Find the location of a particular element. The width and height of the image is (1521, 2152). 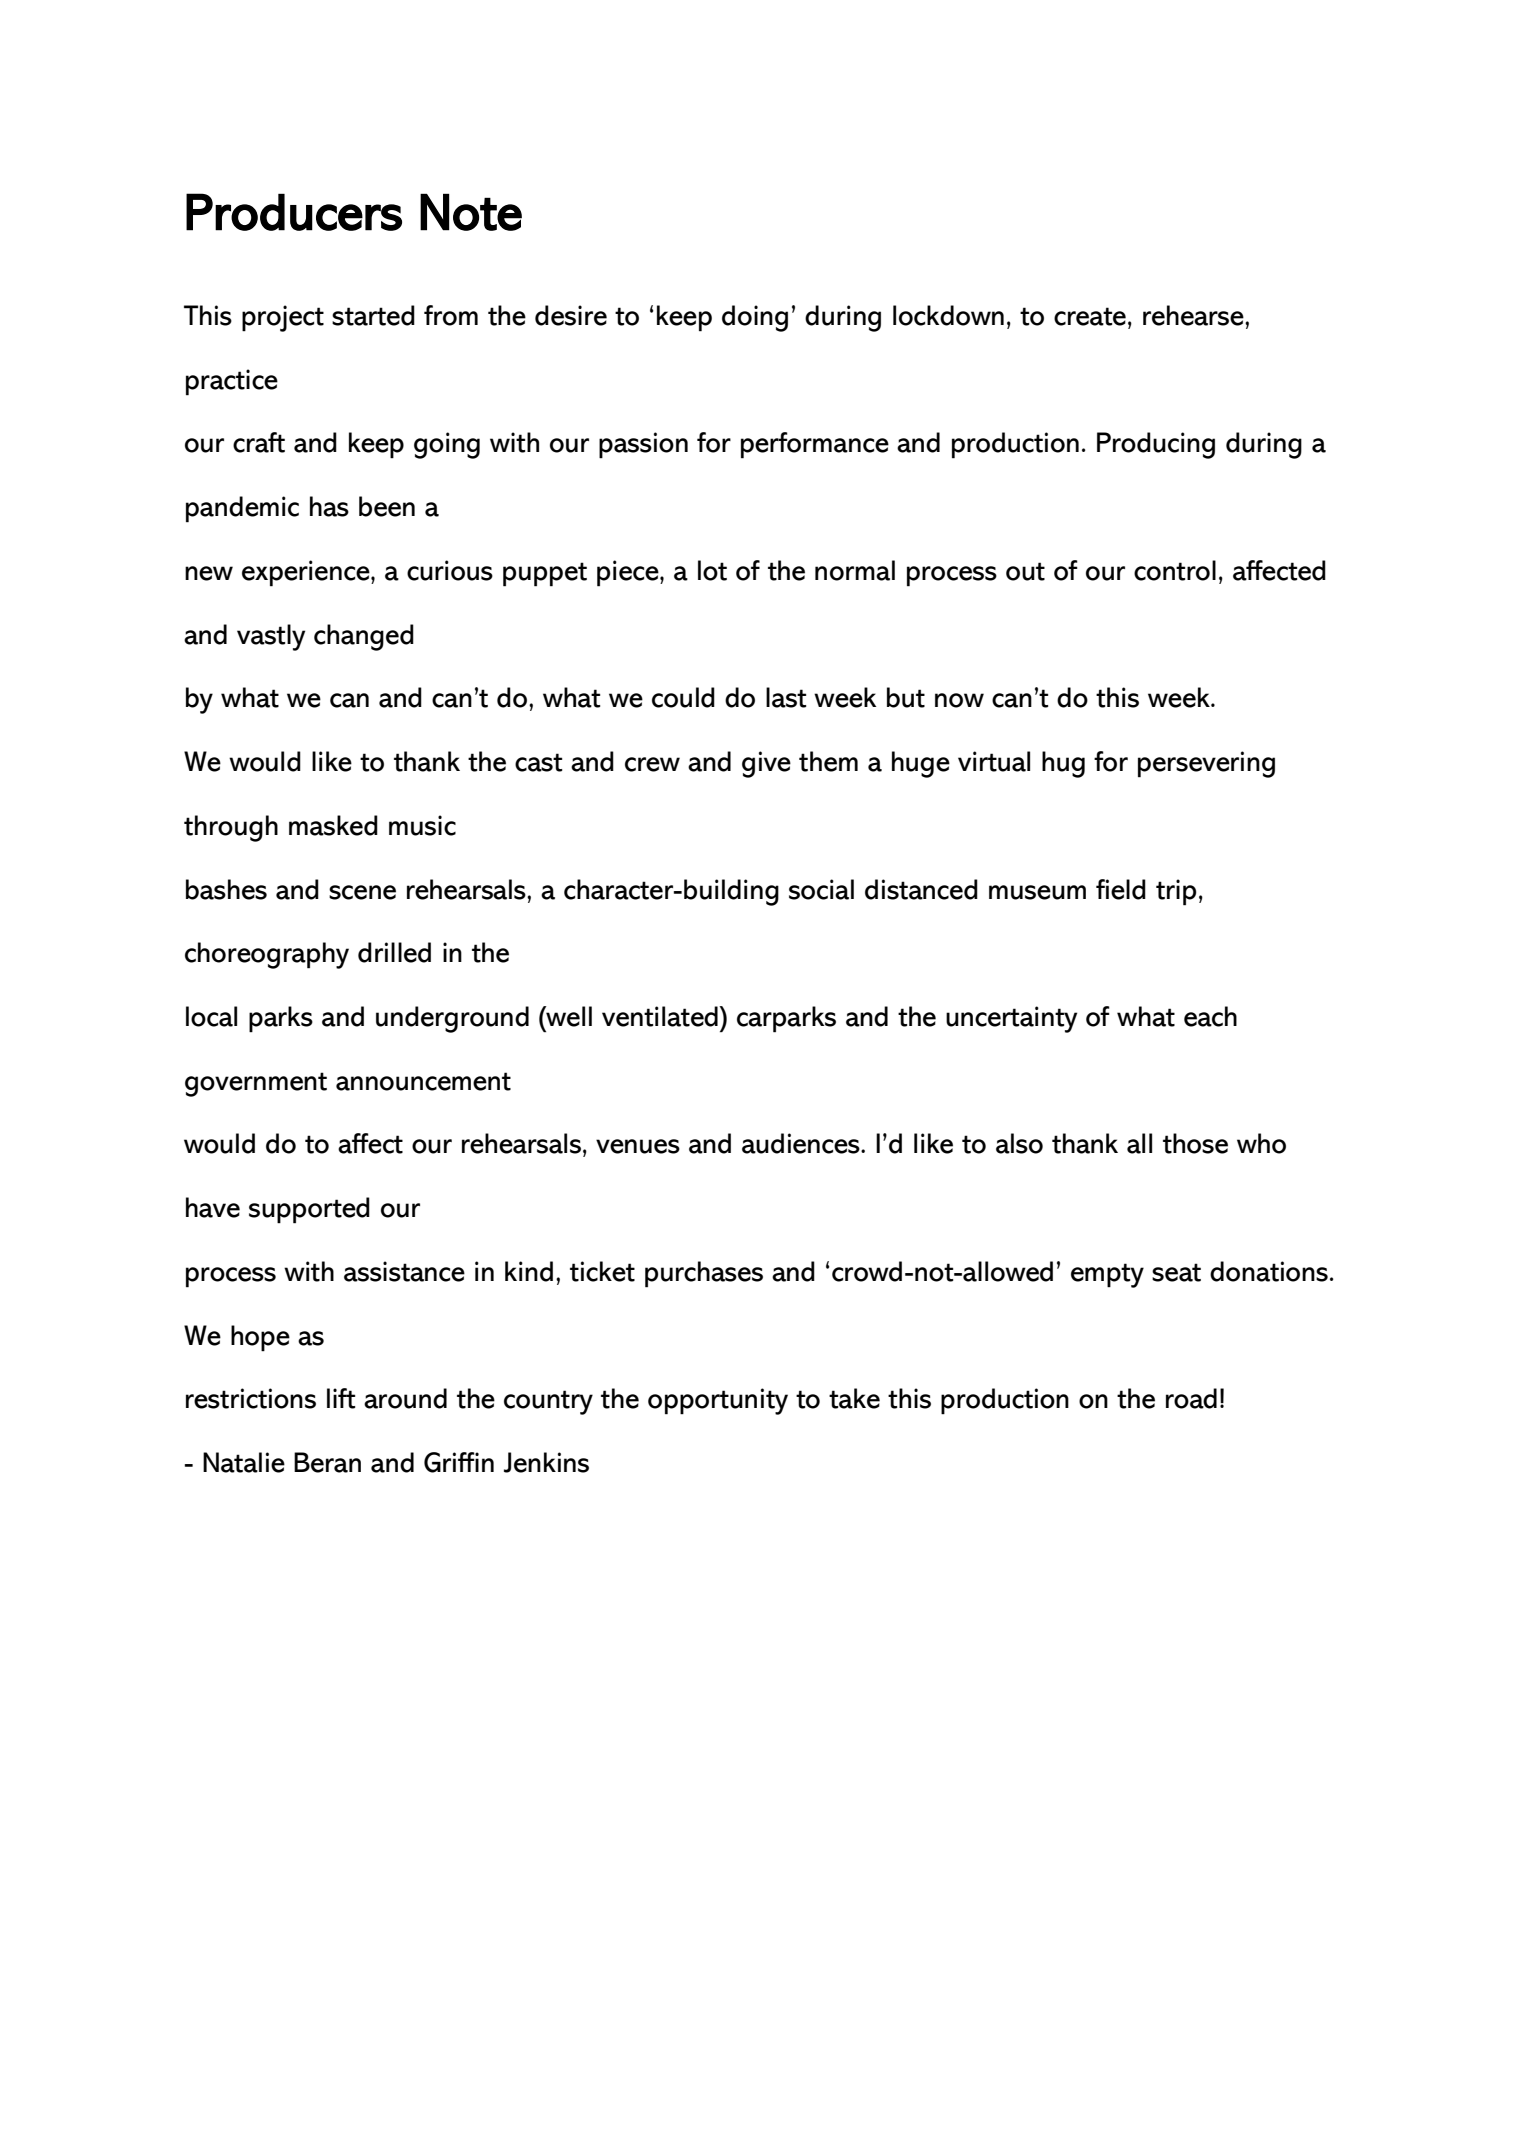

field is located at coordinates (1121, 889).
